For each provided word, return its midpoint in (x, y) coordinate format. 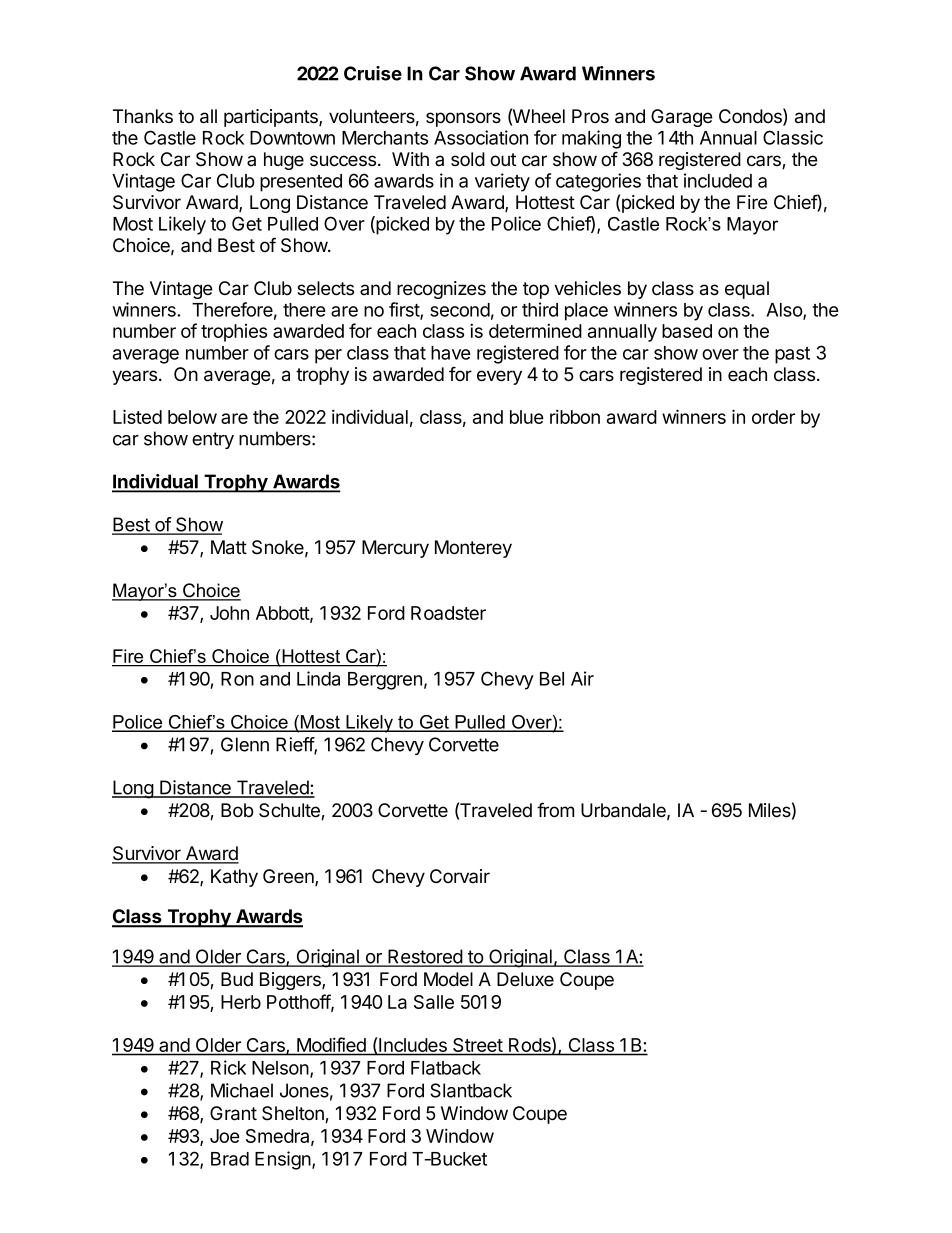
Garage (682, 118)
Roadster (448, 613)
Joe (225, 1136)
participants (272, 118)
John (229, 613)
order (773, 417)
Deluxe (525, 979)
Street (477, 1046)
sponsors (463, 119)
